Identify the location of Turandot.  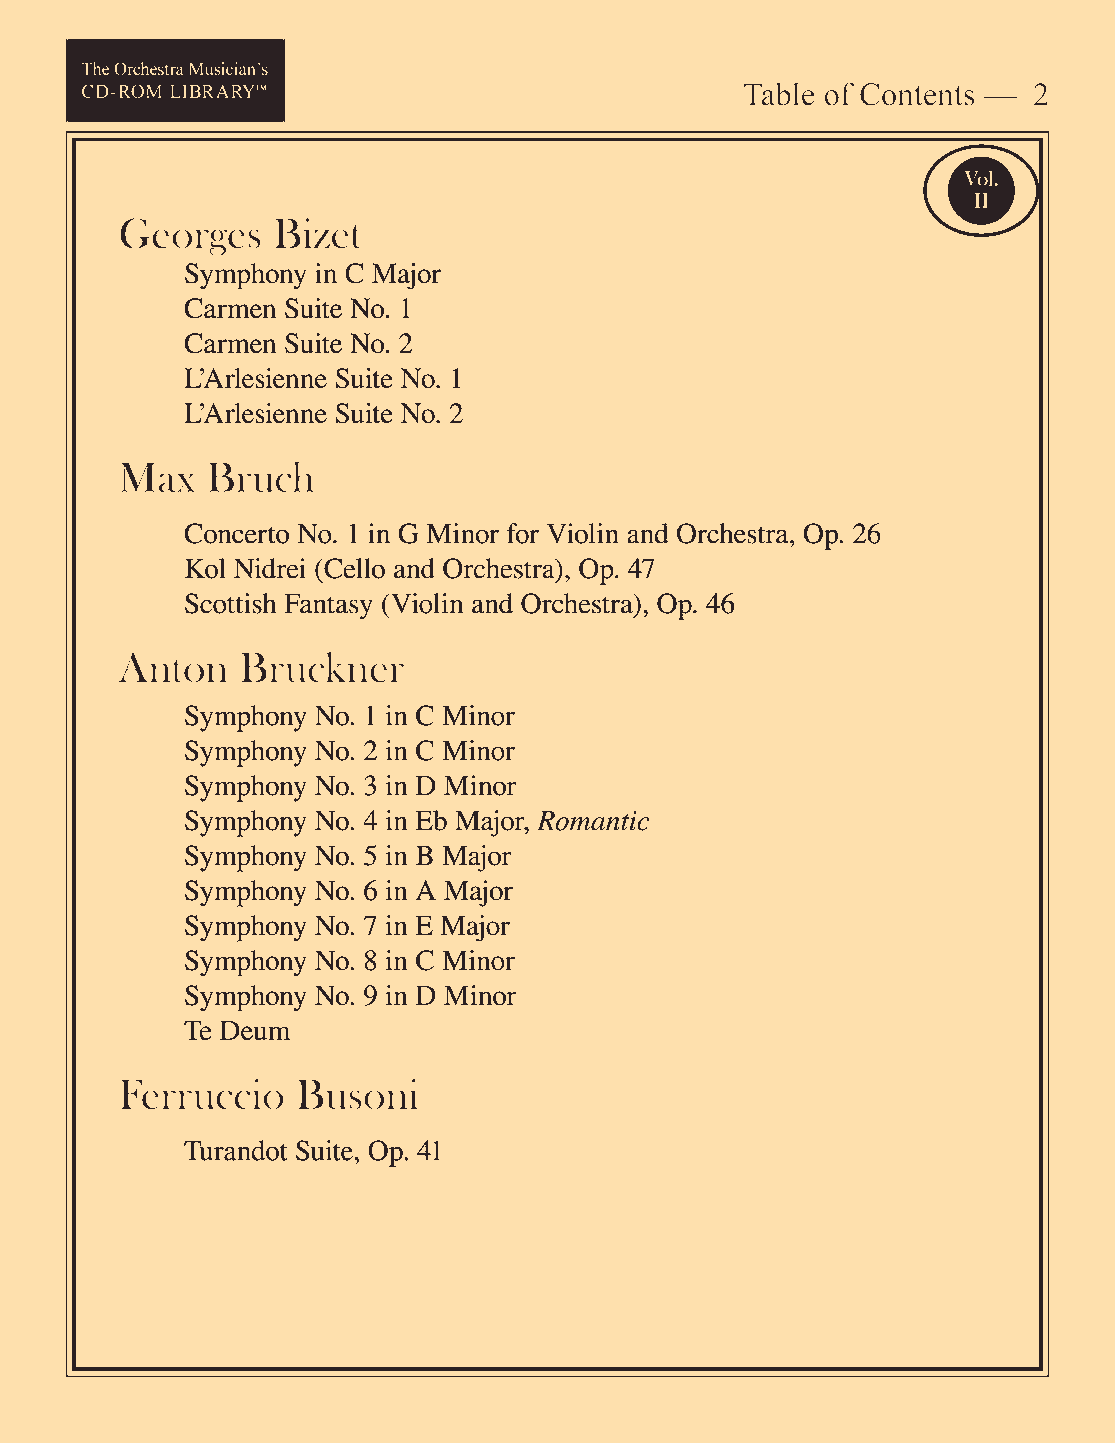
(236, 1150).
